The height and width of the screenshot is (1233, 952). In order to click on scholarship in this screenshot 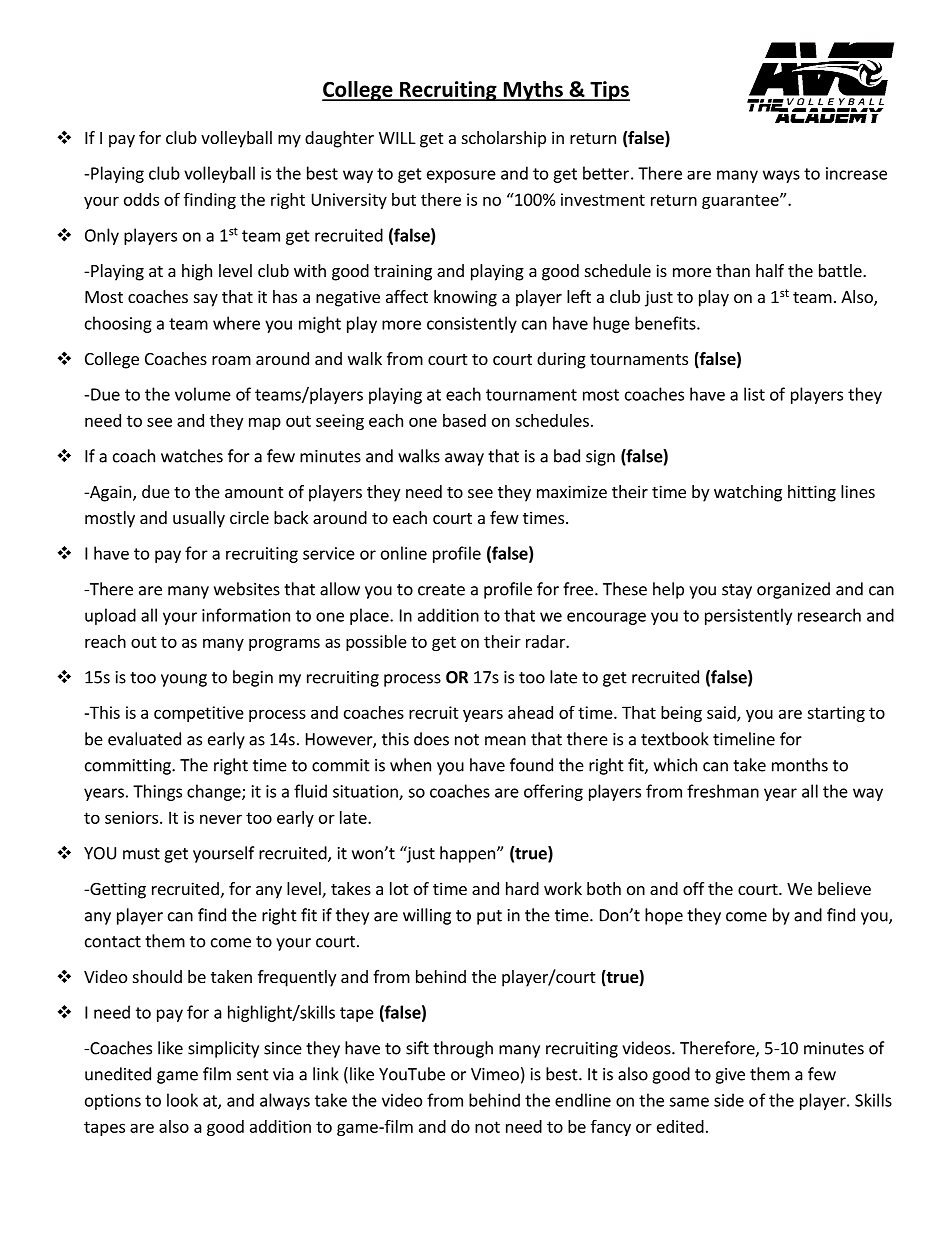, I will do `click(504, 139)`.
